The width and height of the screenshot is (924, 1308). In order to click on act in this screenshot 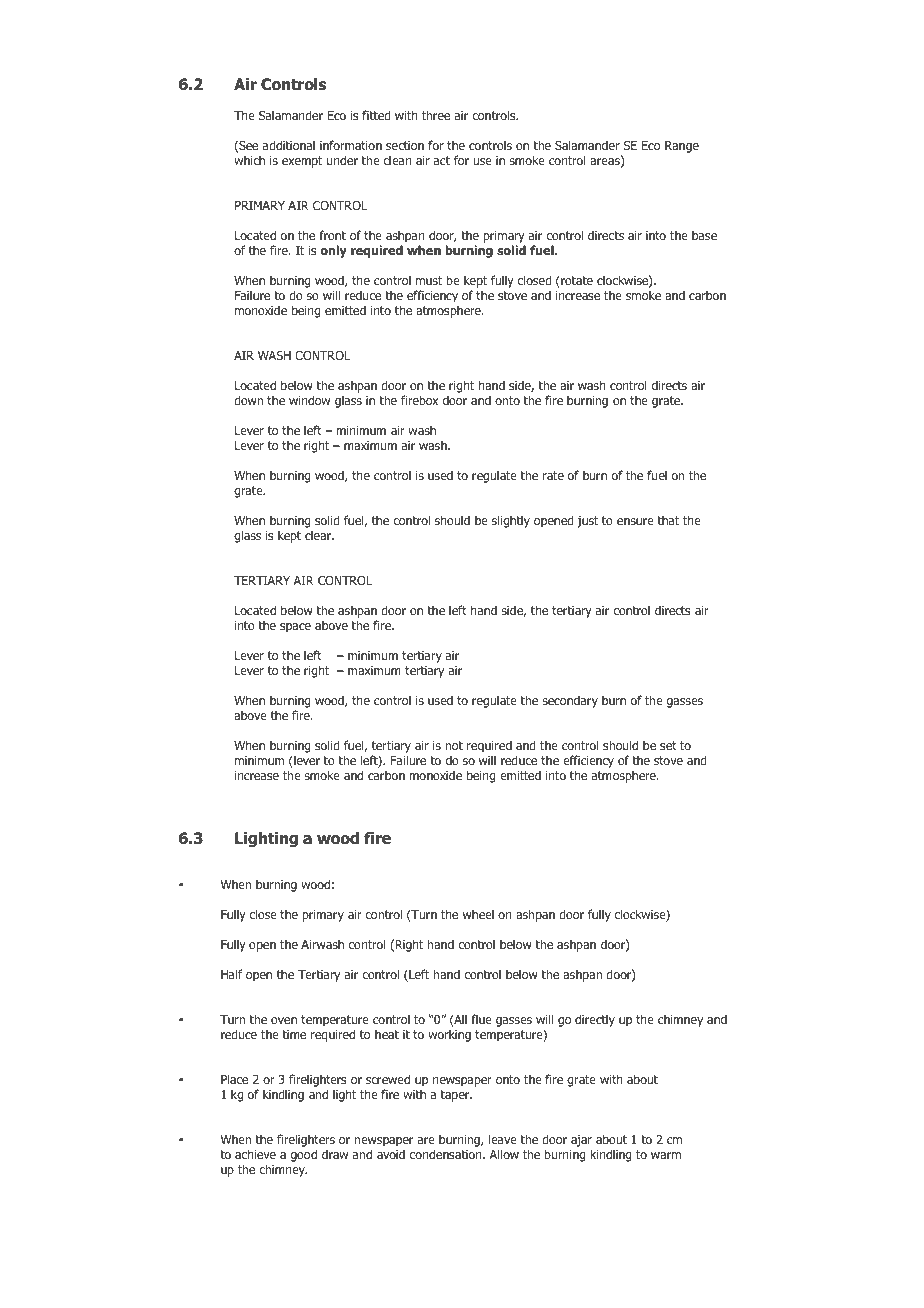, I will do `click(442, 160)`.
